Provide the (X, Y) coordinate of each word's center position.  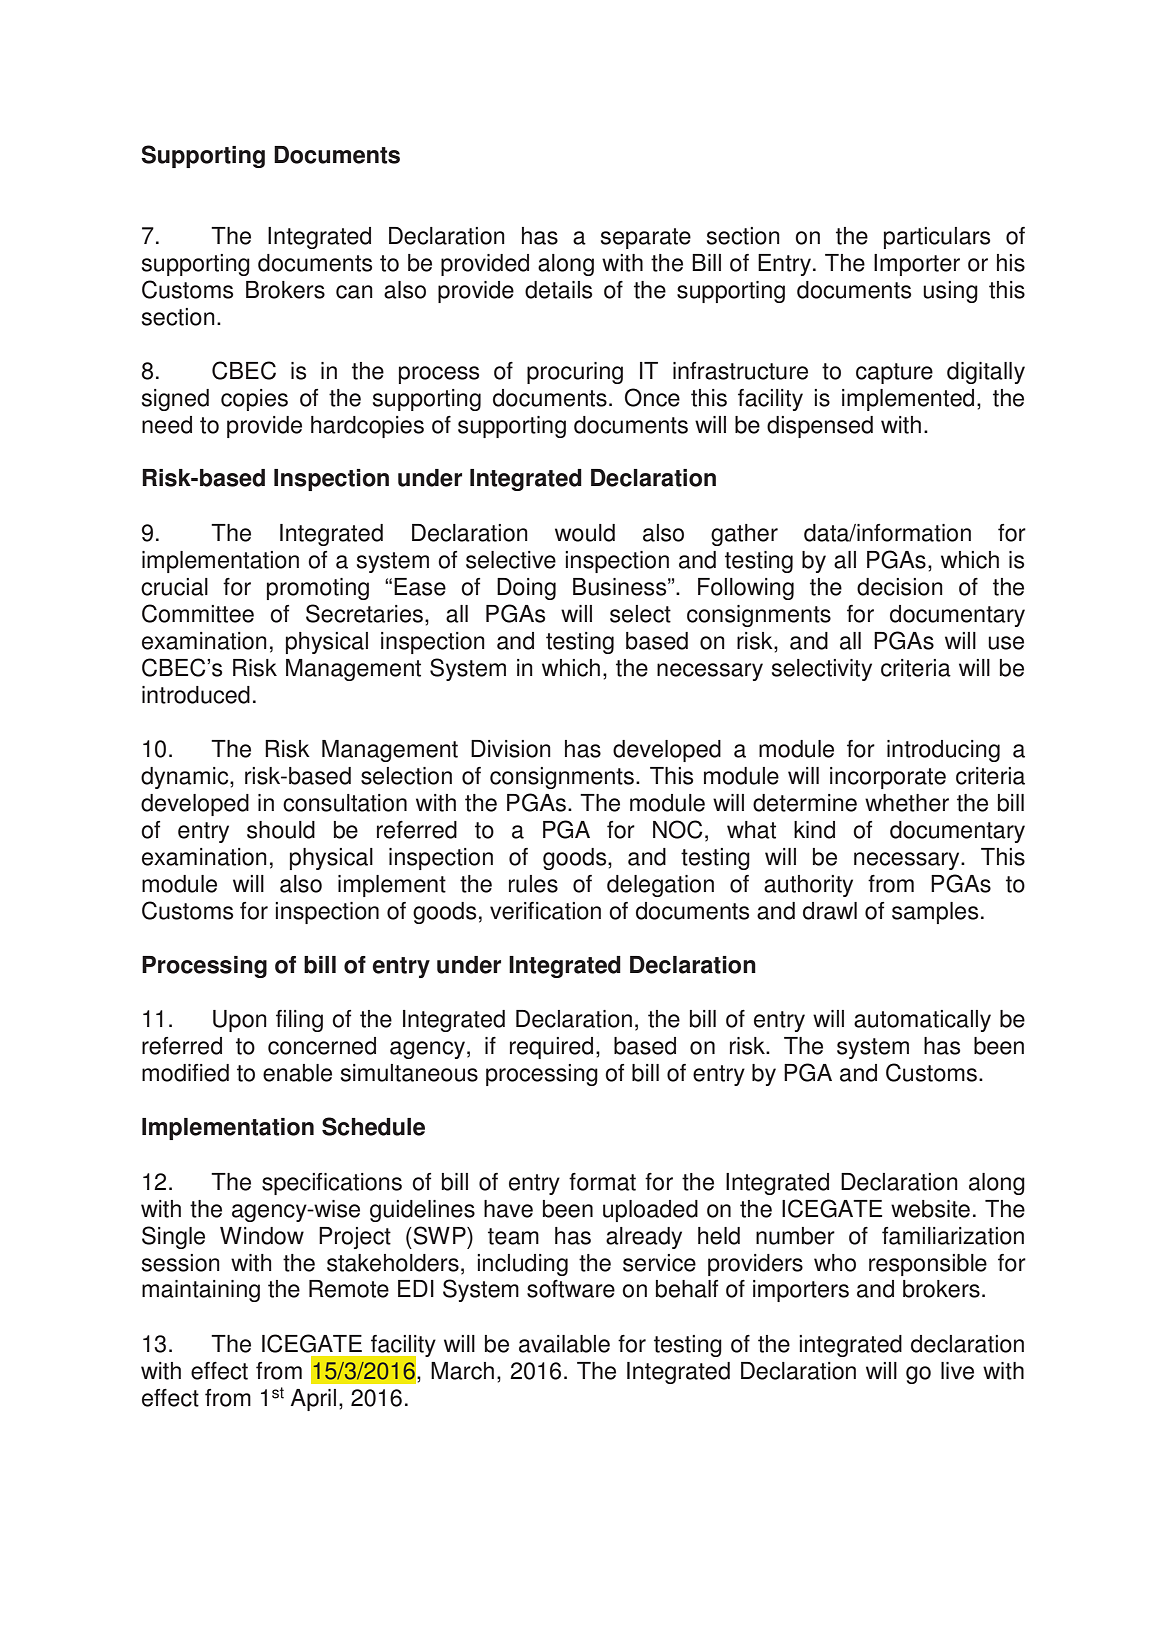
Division (511, 749)
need (167, 425)
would (585, 533)
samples (935, 913)
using (950, 292)
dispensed (820, 427)
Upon (240, 1021)
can (354, 292)
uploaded (650, 1211)
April (313, 1400)
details (558, 290)
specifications (332, 1184)
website (930, 1209)
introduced (196, 695)
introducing (943, 751)
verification (545, 911)
